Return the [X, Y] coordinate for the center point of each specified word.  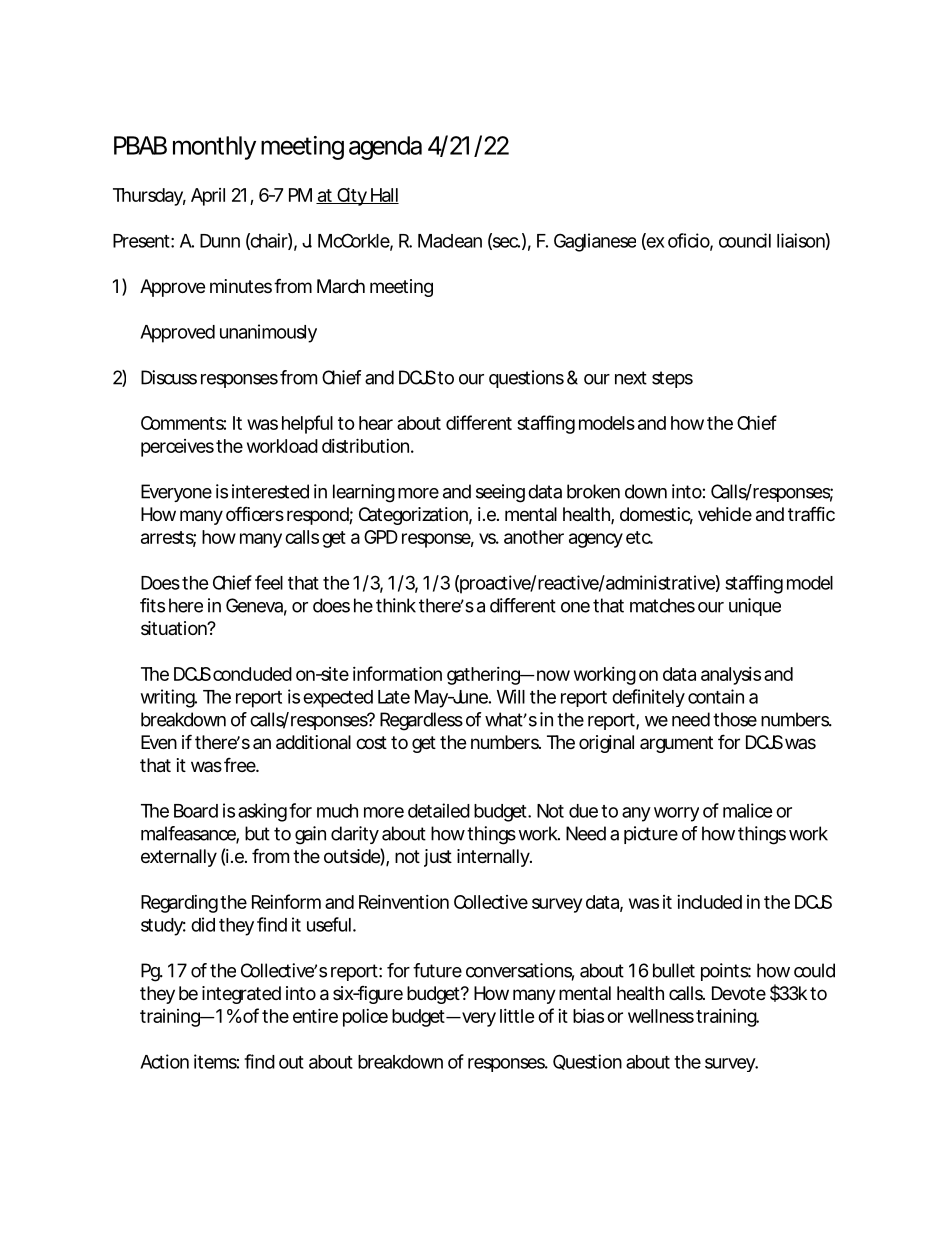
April [208, 197]
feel [269, 582]
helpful [307, 424]
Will [511, 696]
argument [676, 744]
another [534, 537]
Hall [383, 196]
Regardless [421, 721]
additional [313, 742]
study [162, 927]
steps [672, 379]
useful [329, 924]
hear [376, 423]
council [745, 240]
